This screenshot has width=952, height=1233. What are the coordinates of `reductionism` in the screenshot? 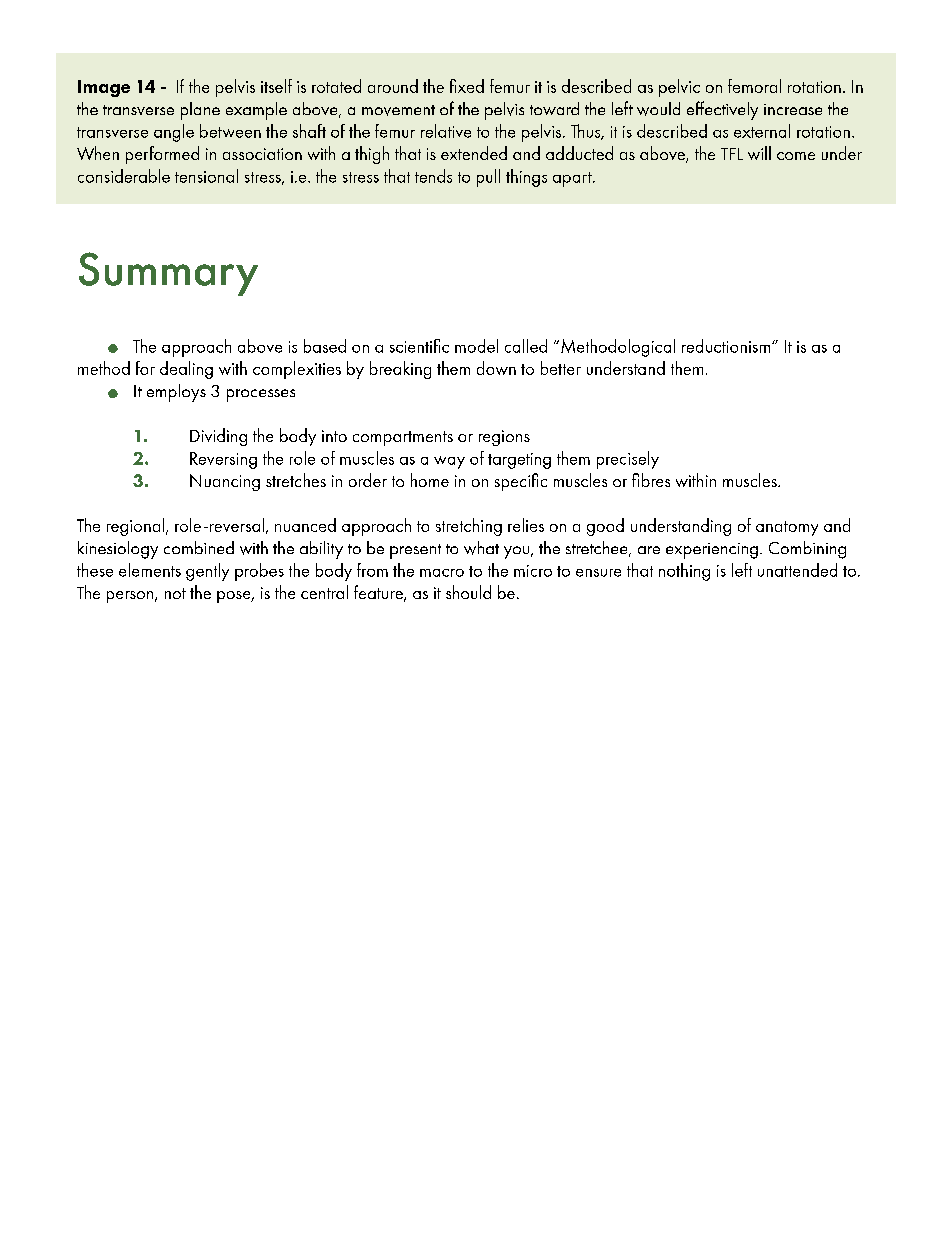 It's located at (726, 346).
